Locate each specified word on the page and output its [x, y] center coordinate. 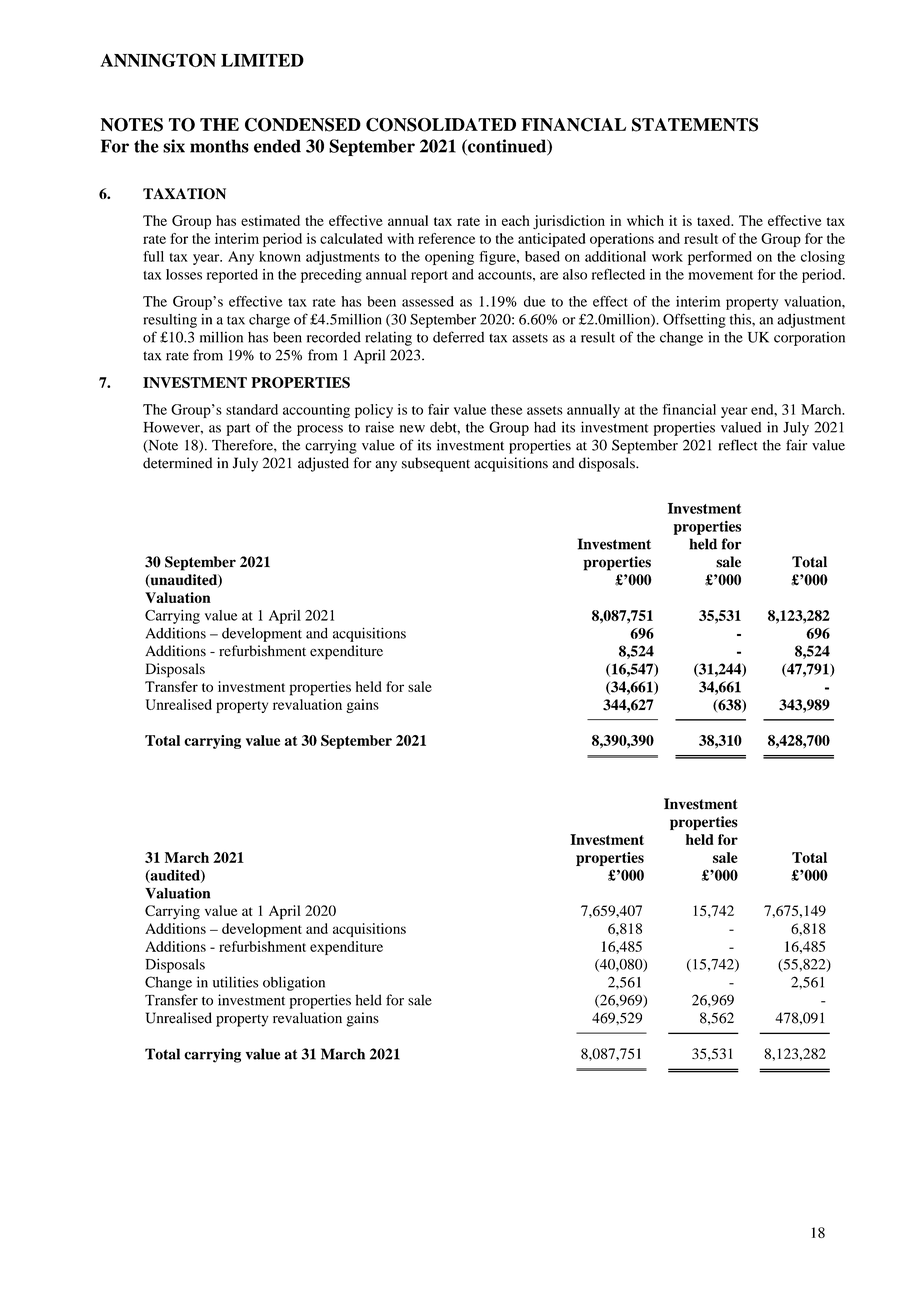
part [238, 429]
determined [177, 463]
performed [720, 258]
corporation [809, 339]
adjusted [323, 464]
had [545, 427]
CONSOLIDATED [441, 125]
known [280, 256]
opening [449, 258]
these [506, 409]
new [412, 429]
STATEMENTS [695, 125]
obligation [294, 983]
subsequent [436, 464]
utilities [236, 982]
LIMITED [262, 60]
